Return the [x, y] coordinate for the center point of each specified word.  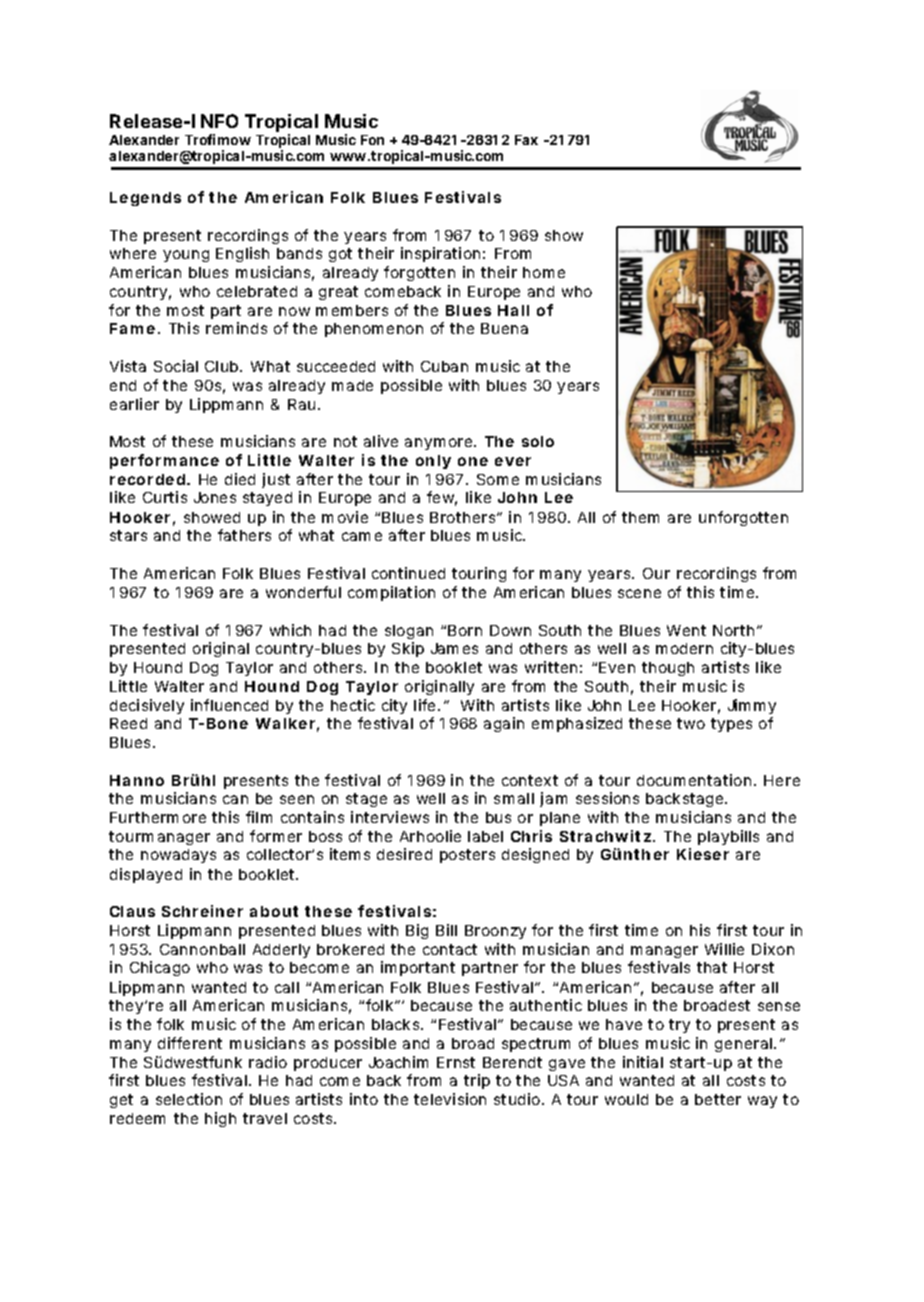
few [442, 498]
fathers [244, 535]
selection [189, 1099]
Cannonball [202, 949]
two [691, 723]
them [640, 517]
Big [417, 931]
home [544, 272]
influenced [229, 705]
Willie [724, 949]
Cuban [444, 366]
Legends [145, 199]
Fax [526, 140]
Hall [513, 310]
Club [223, 366]
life [426, 705]
